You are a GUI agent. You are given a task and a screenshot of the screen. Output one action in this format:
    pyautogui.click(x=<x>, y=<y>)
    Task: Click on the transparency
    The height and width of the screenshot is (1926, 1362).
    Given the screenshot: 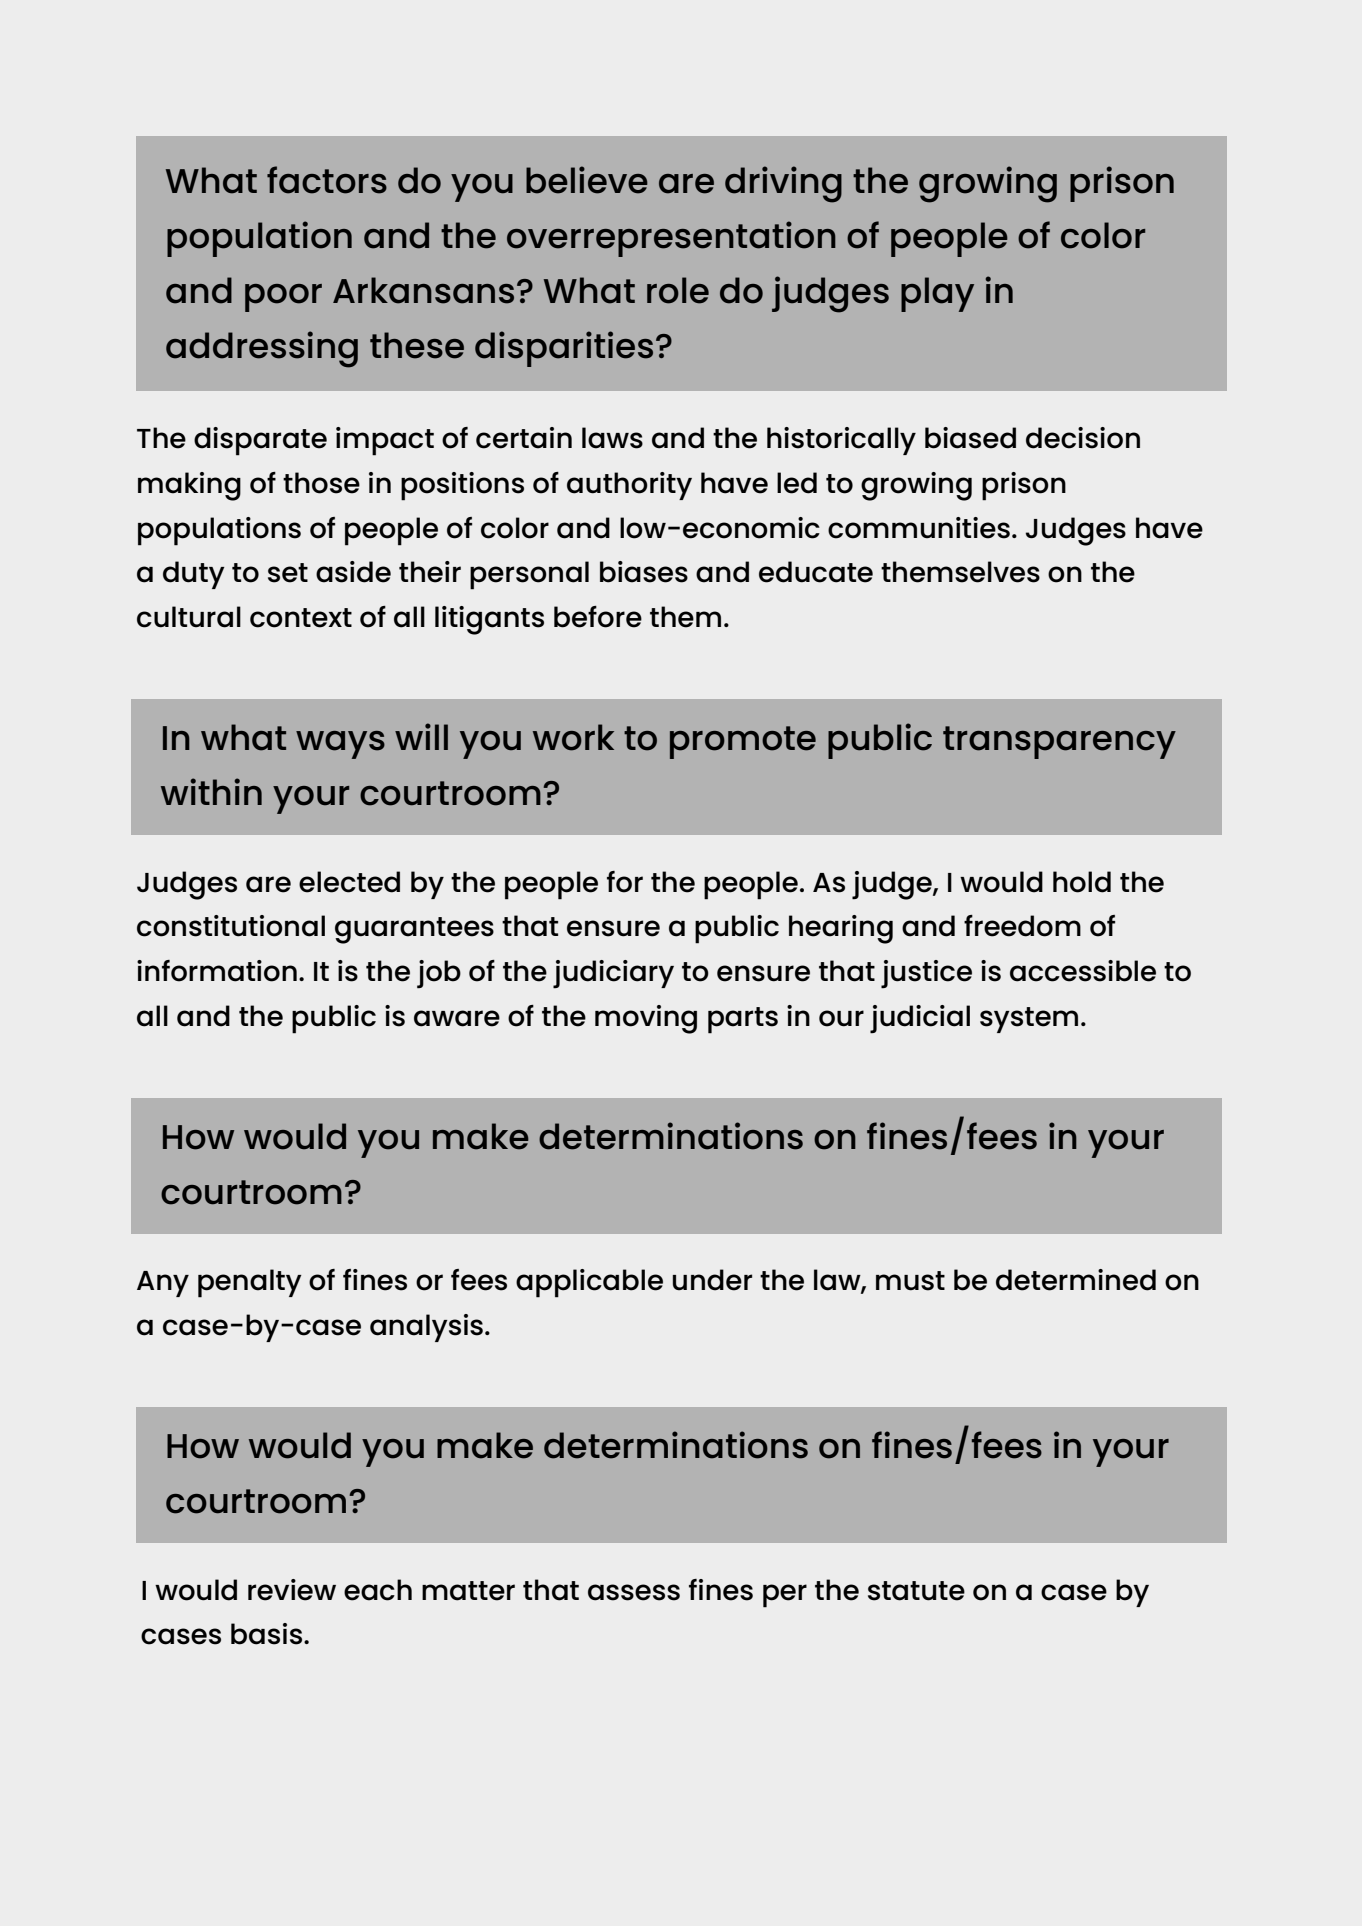 What is the action you would take?
    pyautogui.click(x=1059, y=742)
